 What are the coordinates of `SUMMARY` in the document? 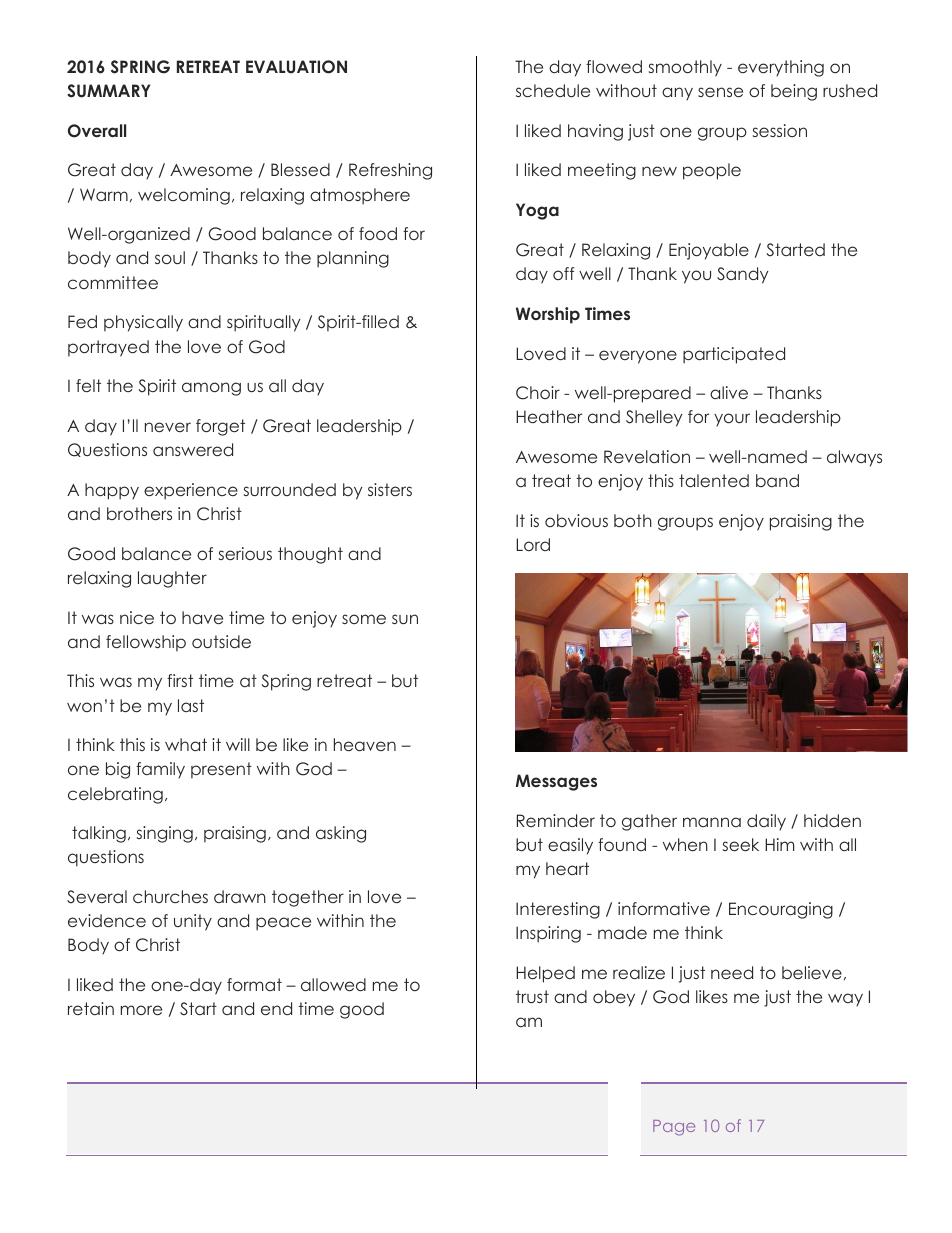 It's located at (108, 91).
